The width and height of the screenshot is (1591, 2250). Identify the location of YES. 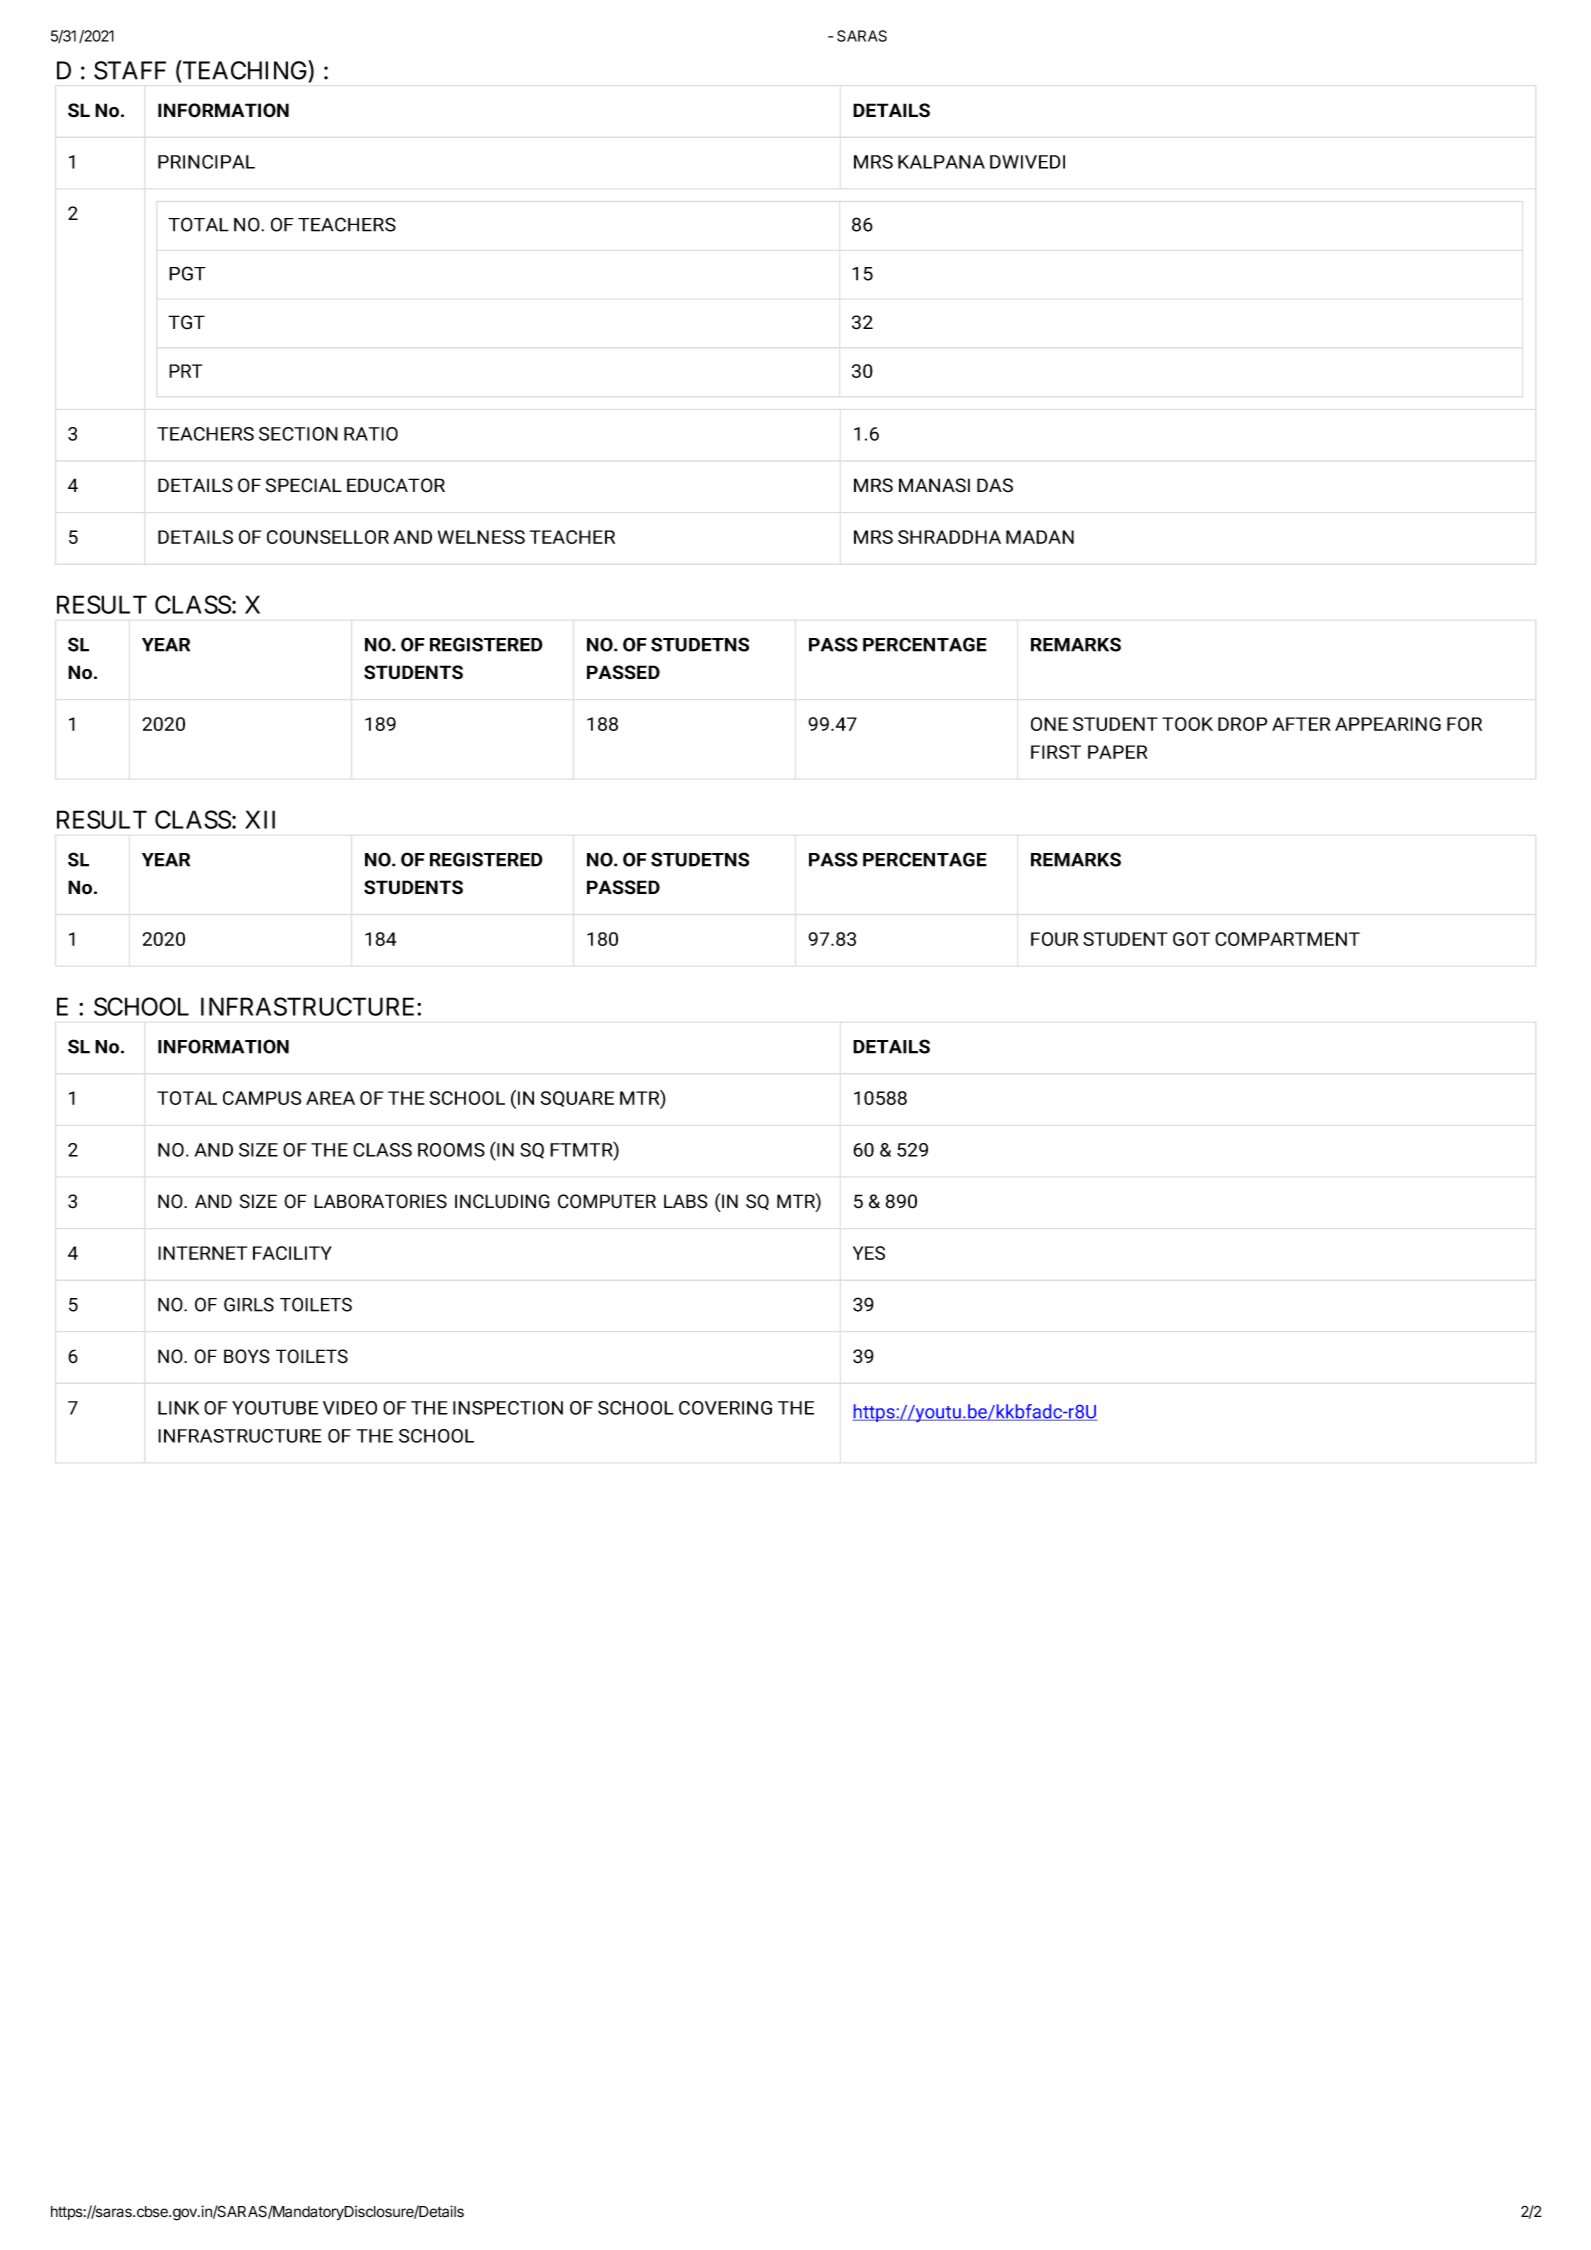
(869, 1253).
